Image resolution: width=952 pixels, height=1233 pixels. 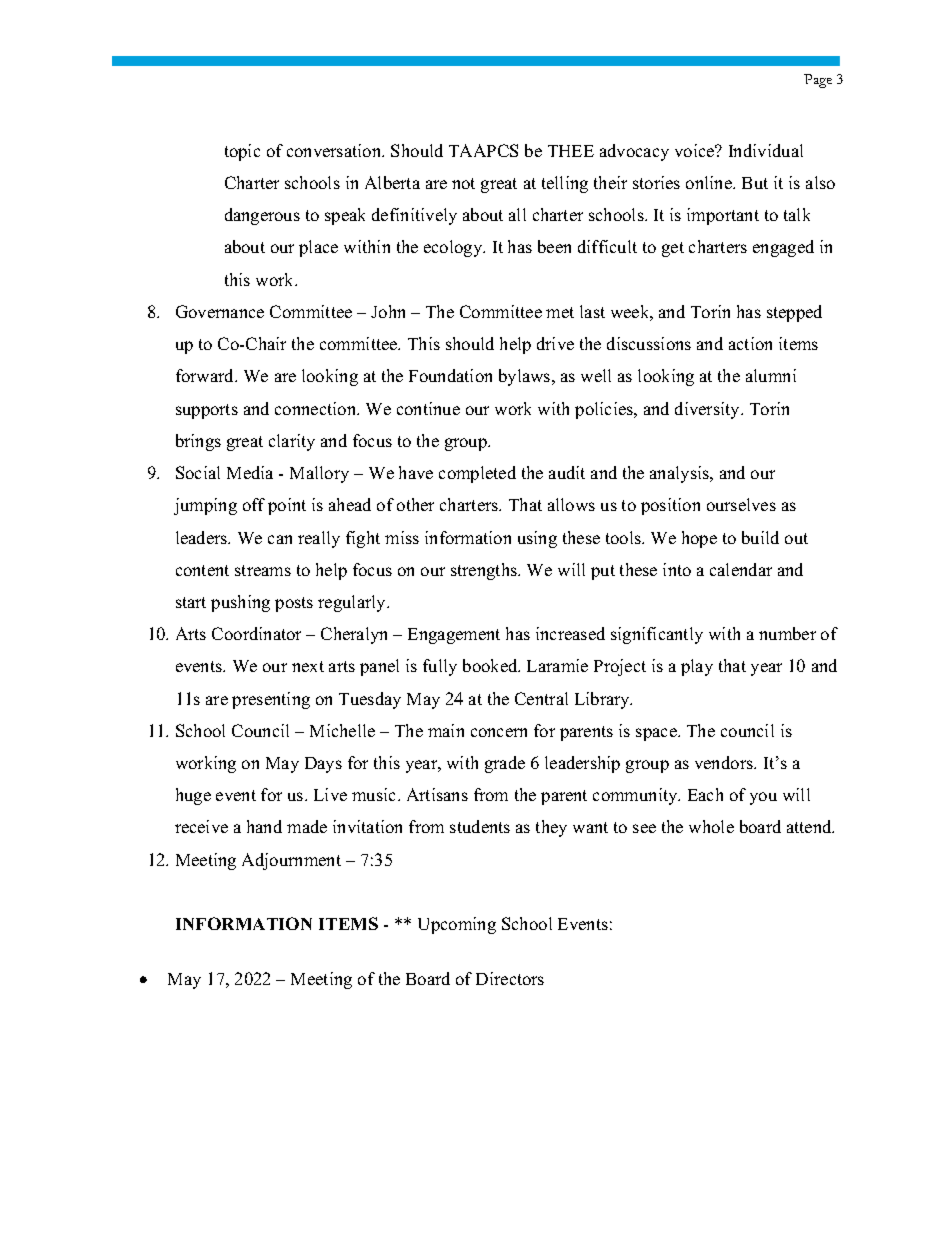 What do you see at coordinates (771, 375) in the screenshot?
I see `alumni` at bounding box center [771, 375].
